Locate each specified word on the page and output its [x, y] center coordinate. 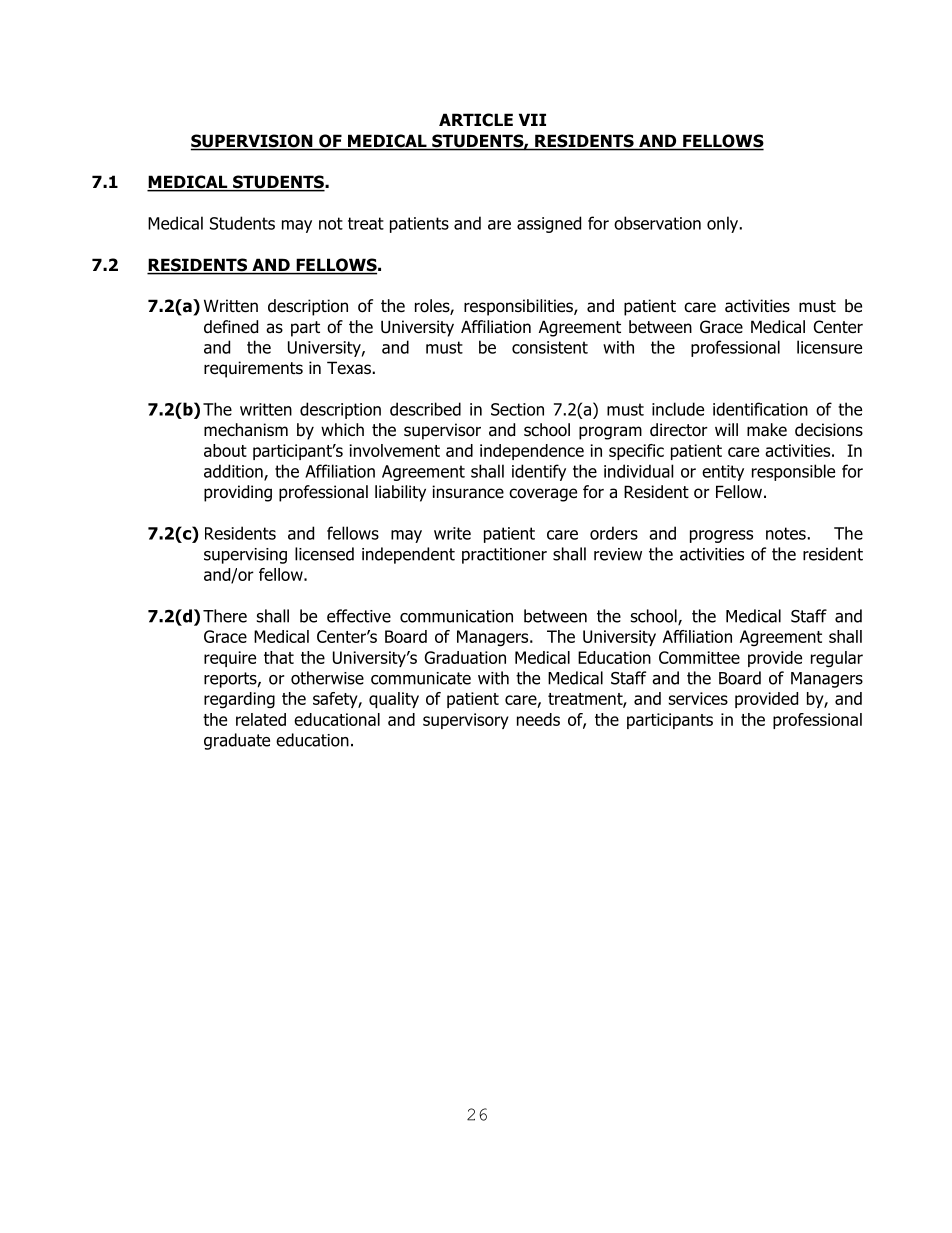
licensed [324, 554]
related [261, 719]
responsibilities [519, 307]
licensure [829, 347]
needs [538, 719]
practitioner [504, 556]
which [342, 429]
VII [532, 119]
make [767, 430]
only [724, 224]
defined [231, 327]
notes [786, 533]
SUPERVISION [253, 142]
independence [532, 452]
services [698, 698]
